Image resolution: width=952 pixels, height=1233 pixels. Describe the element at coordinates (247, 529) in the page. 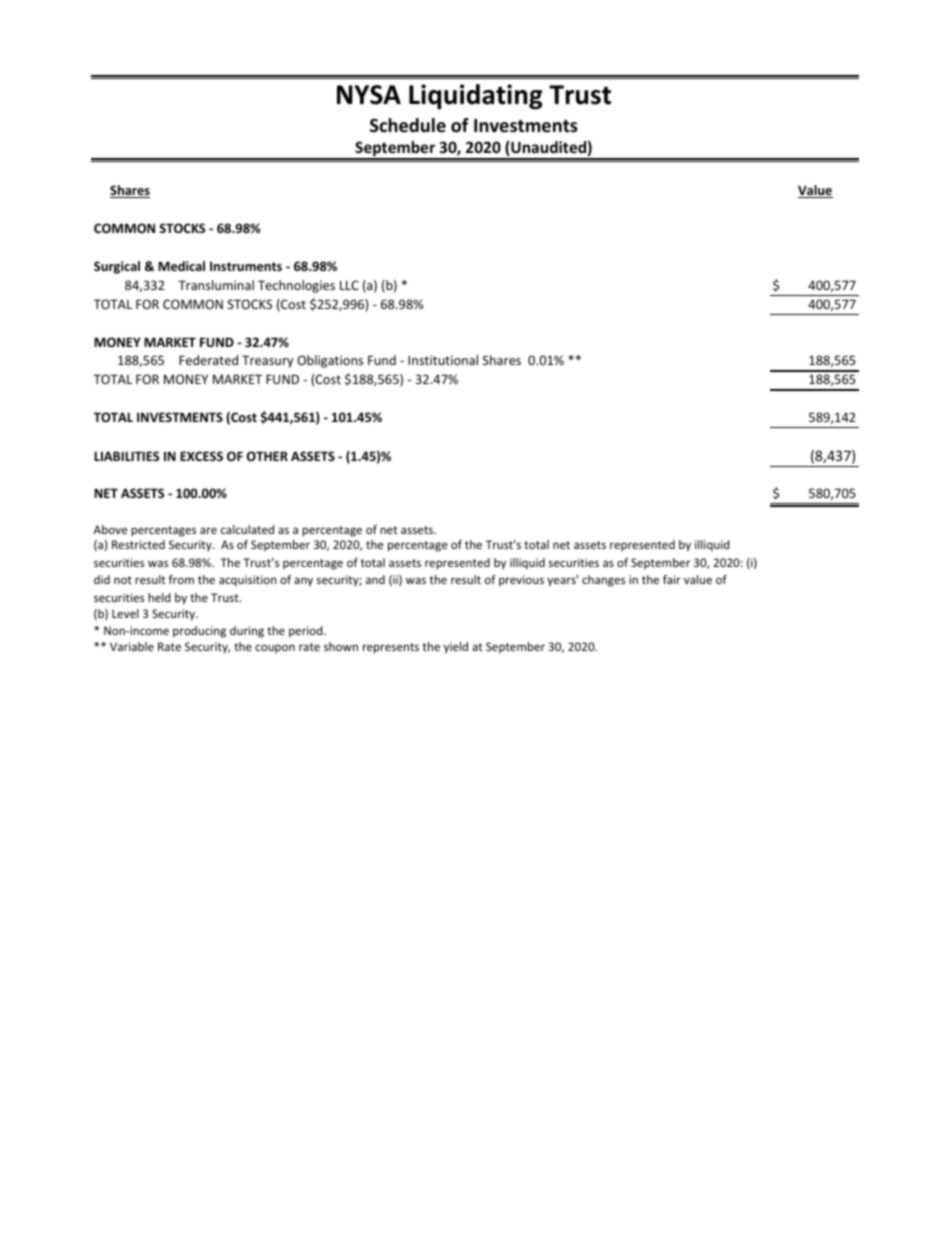

I see `calculated` at that location.
